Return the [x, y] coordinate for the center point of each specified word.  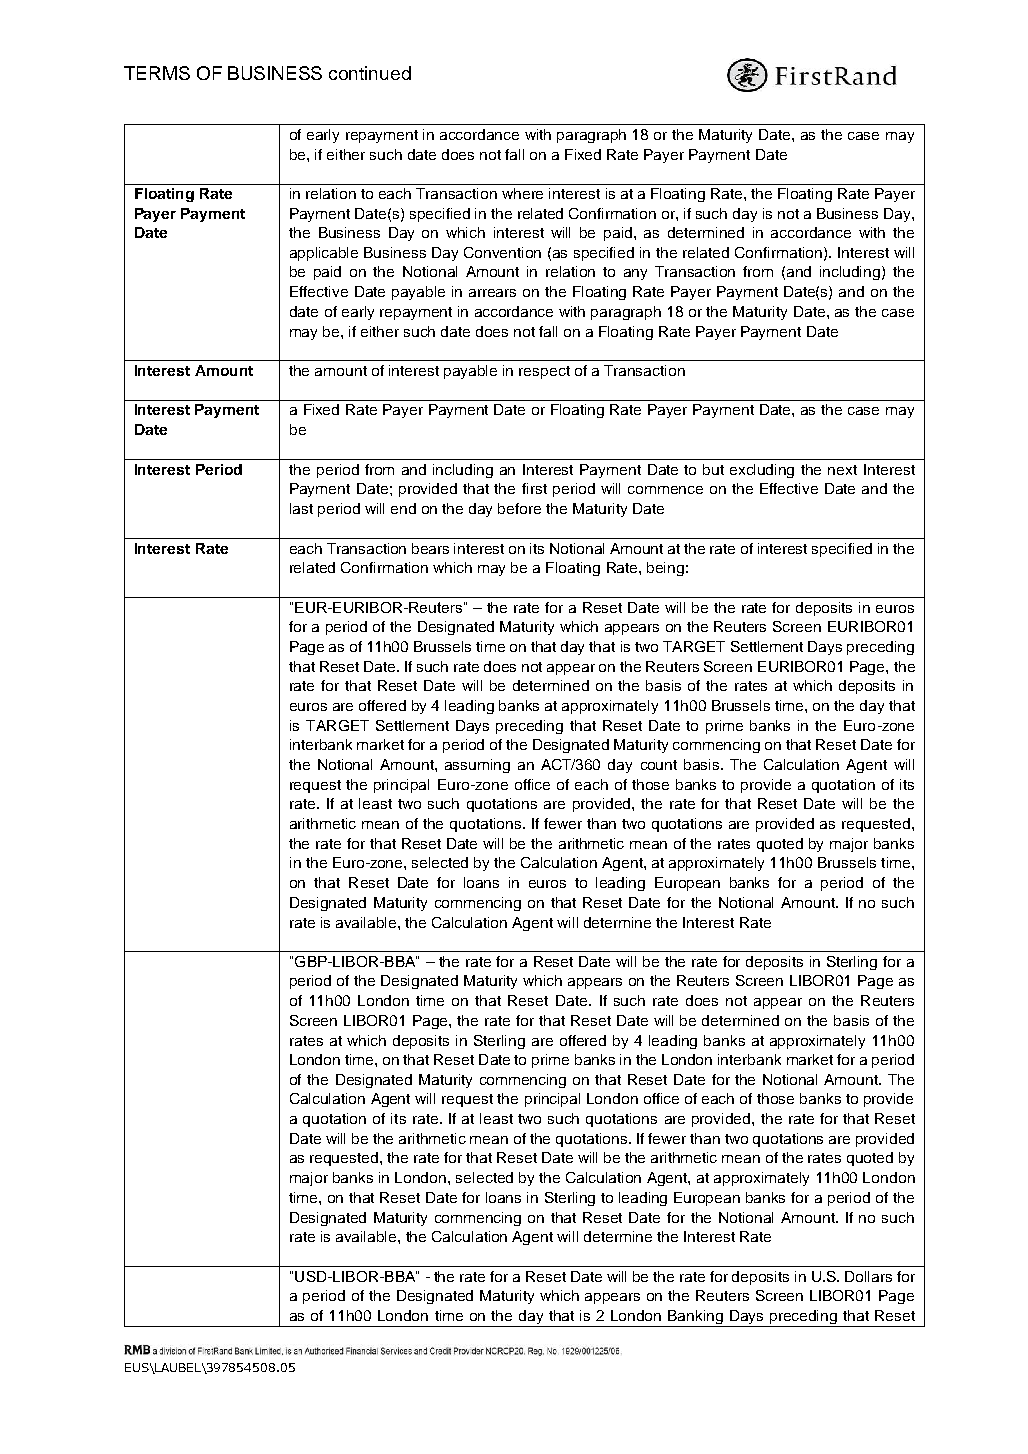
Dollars [868, 1276]
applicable [324, 254]
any [635, 274]
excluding [762, 471]
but [713, 469]
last [301, 508]
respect [544, 372]
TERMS [157, 73]
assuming [477, 766]
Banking [696, 1318]
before [519, 508]
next [842, 470]
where [522, 193]
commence [665, 490]
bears [430, 548]
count [659, 765]
